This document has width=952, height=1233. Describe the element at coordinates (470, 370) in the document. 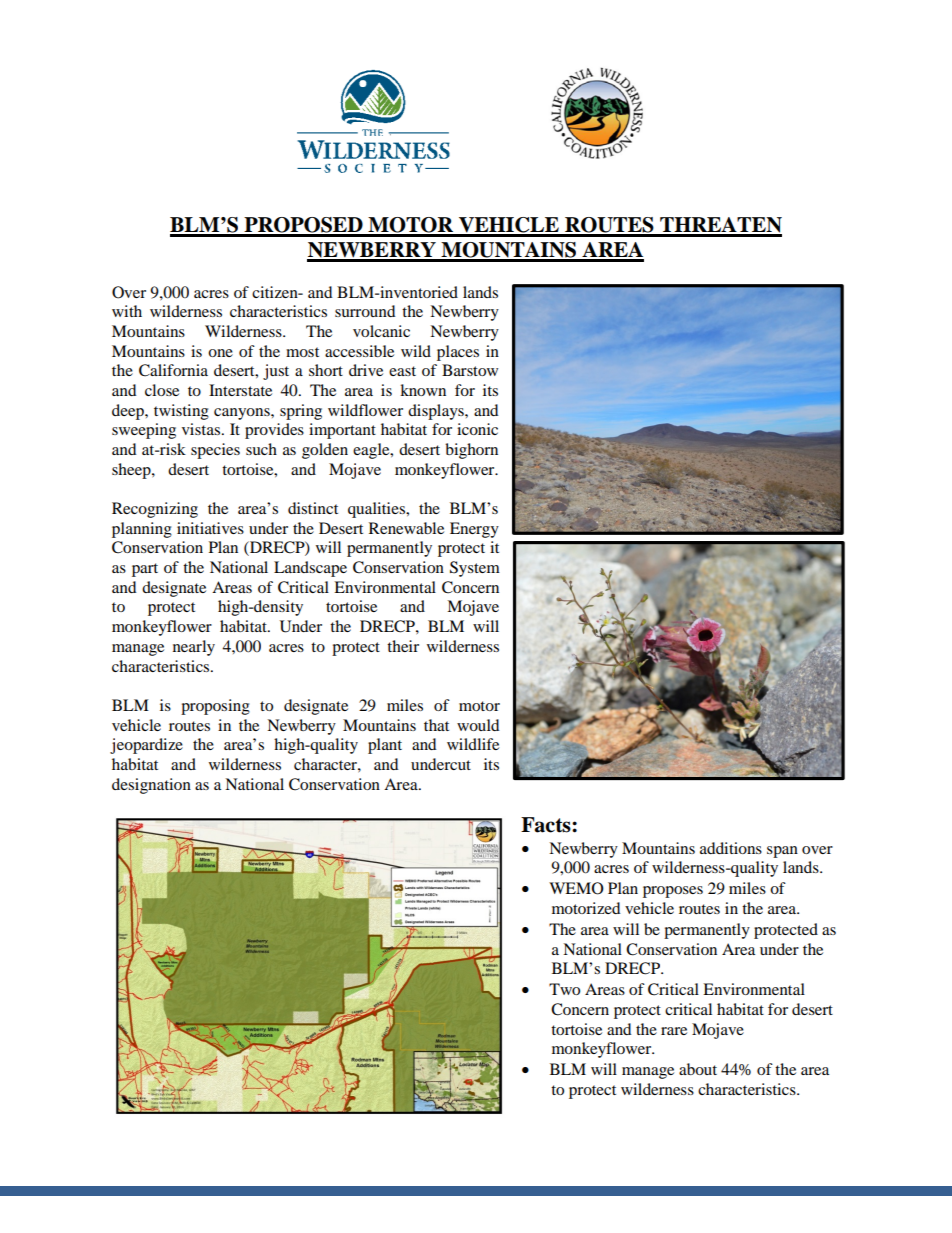

I see `Barstow` at that location.
